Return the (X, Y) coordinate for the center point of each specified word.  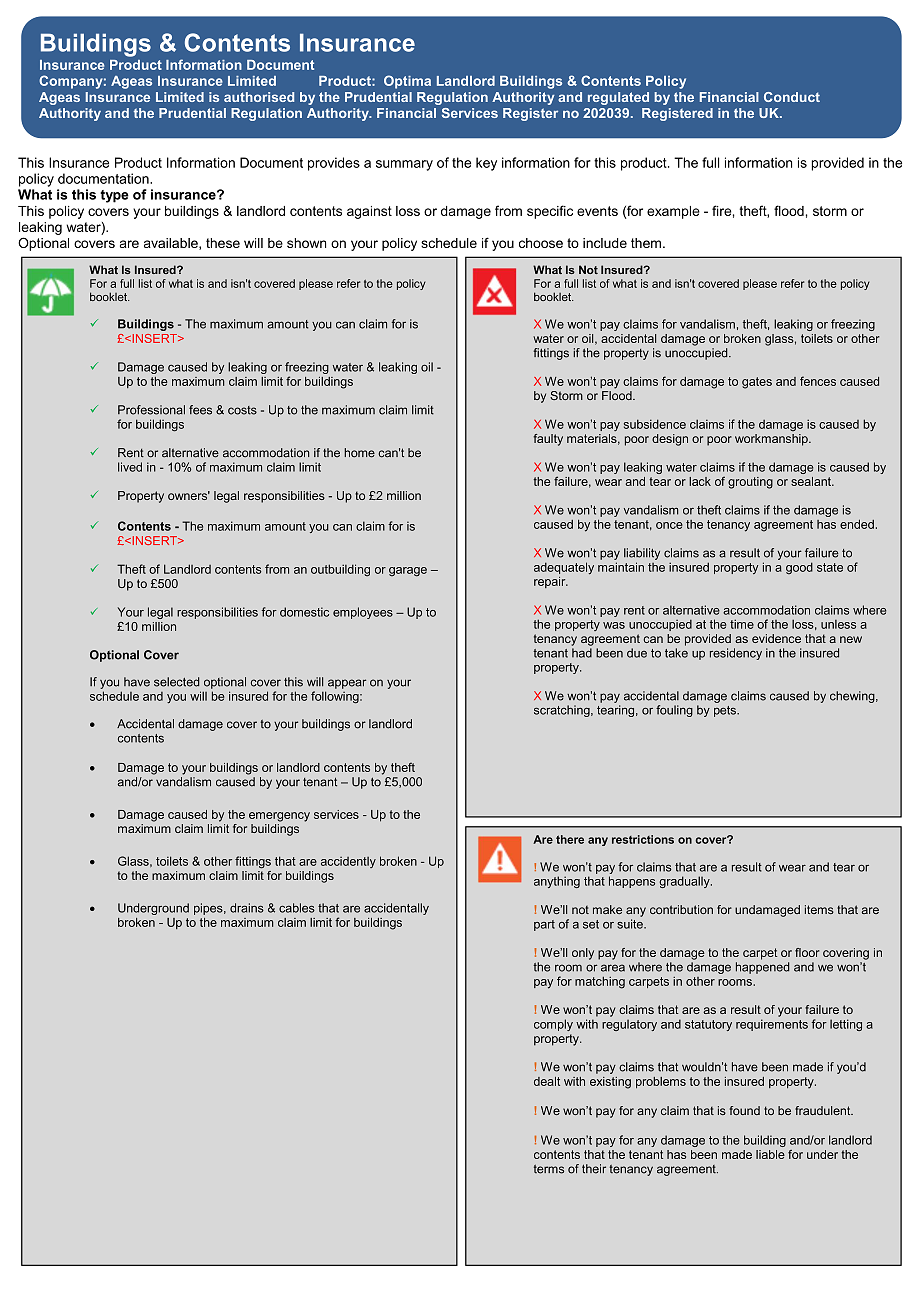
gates (757, 383)
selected (177, 682)
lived (130, 467)
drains (247, 908)
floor (807, 952)
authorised (259, 97)
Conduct (792, 97)
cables (297, 908)
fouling (674, 711)
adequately (564, 568)
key (486, 164)
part (544, 925)
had (582, 653)
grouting (750, 483)
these (223, 243)
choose (541, 243)
